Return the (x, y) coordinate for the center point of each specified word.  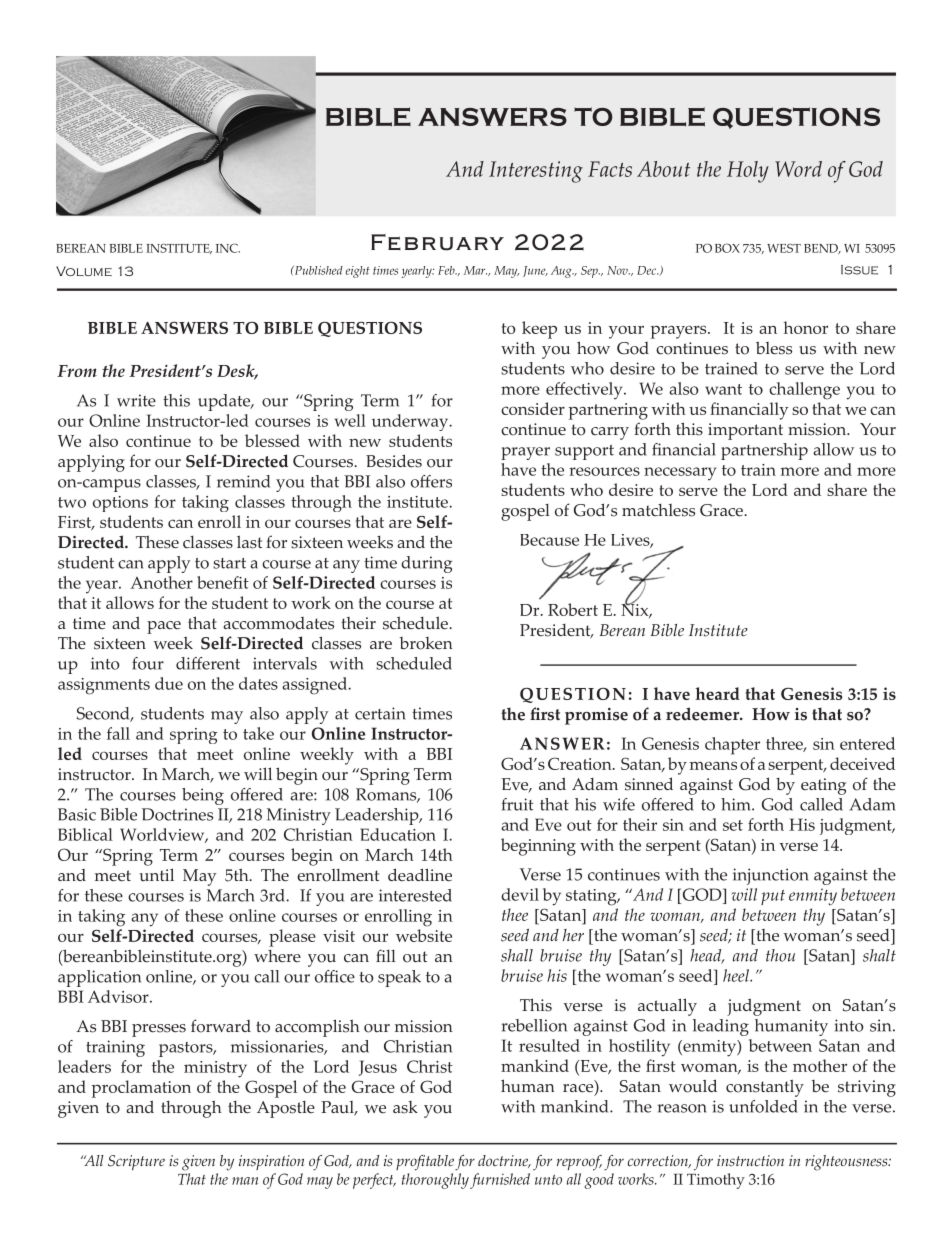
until (156, 874)
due (169, 683)
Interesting (536, 172)
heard (717, 693)
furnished (500, 1181)
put (773, 897)
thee (515, 914)
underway (411, 422)
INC (228, 248)
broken (426, 643)
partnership (764, 451)
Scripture (136, 1162)
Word (798, 169)
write (136, 400)
